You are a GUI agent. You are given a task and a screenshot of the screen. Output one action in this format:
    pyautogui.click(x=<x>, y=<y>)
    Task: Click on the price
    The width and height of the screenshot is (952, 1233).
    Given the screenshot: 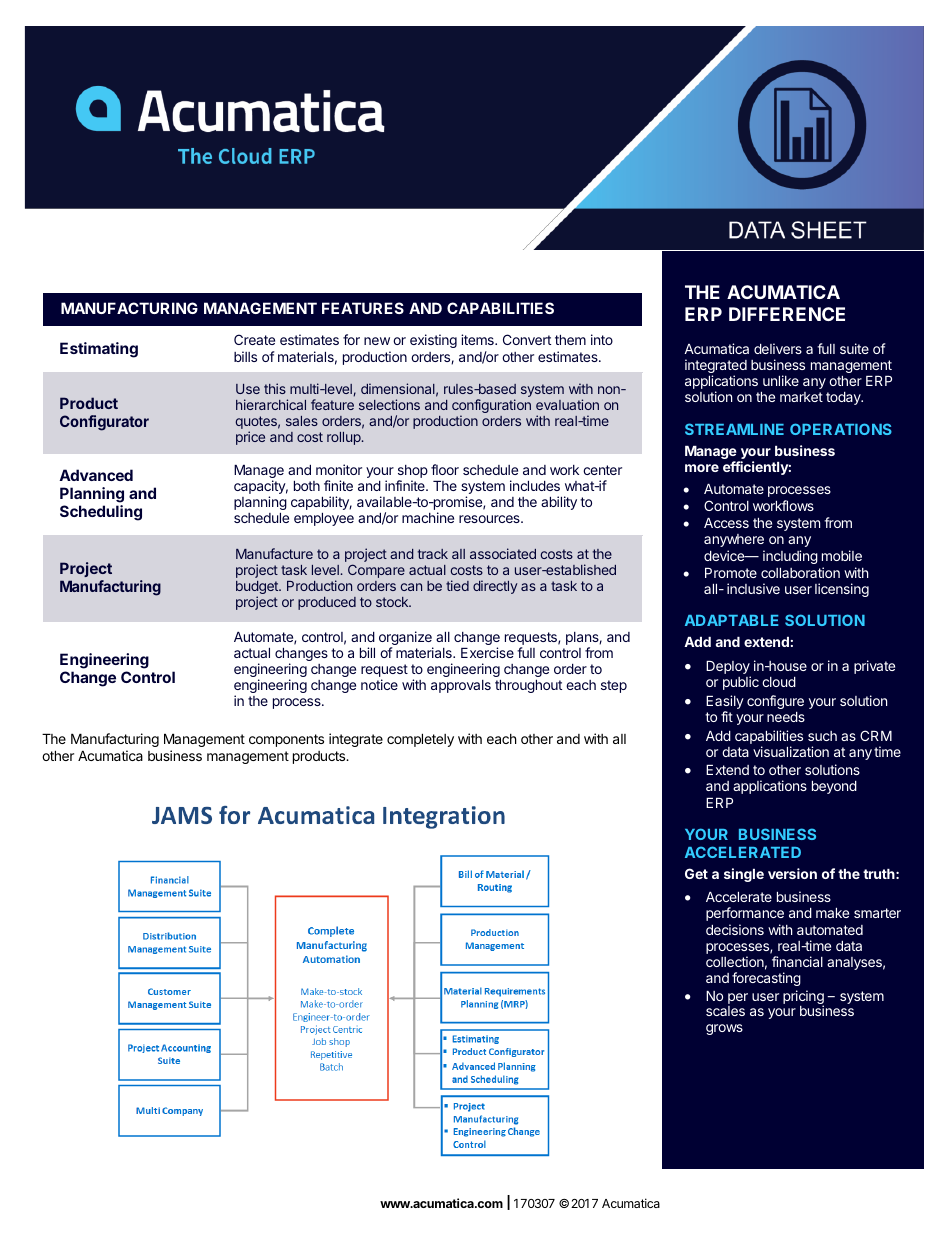 What is the action you would take?
    pyautogui.click(x=250, y=438)
